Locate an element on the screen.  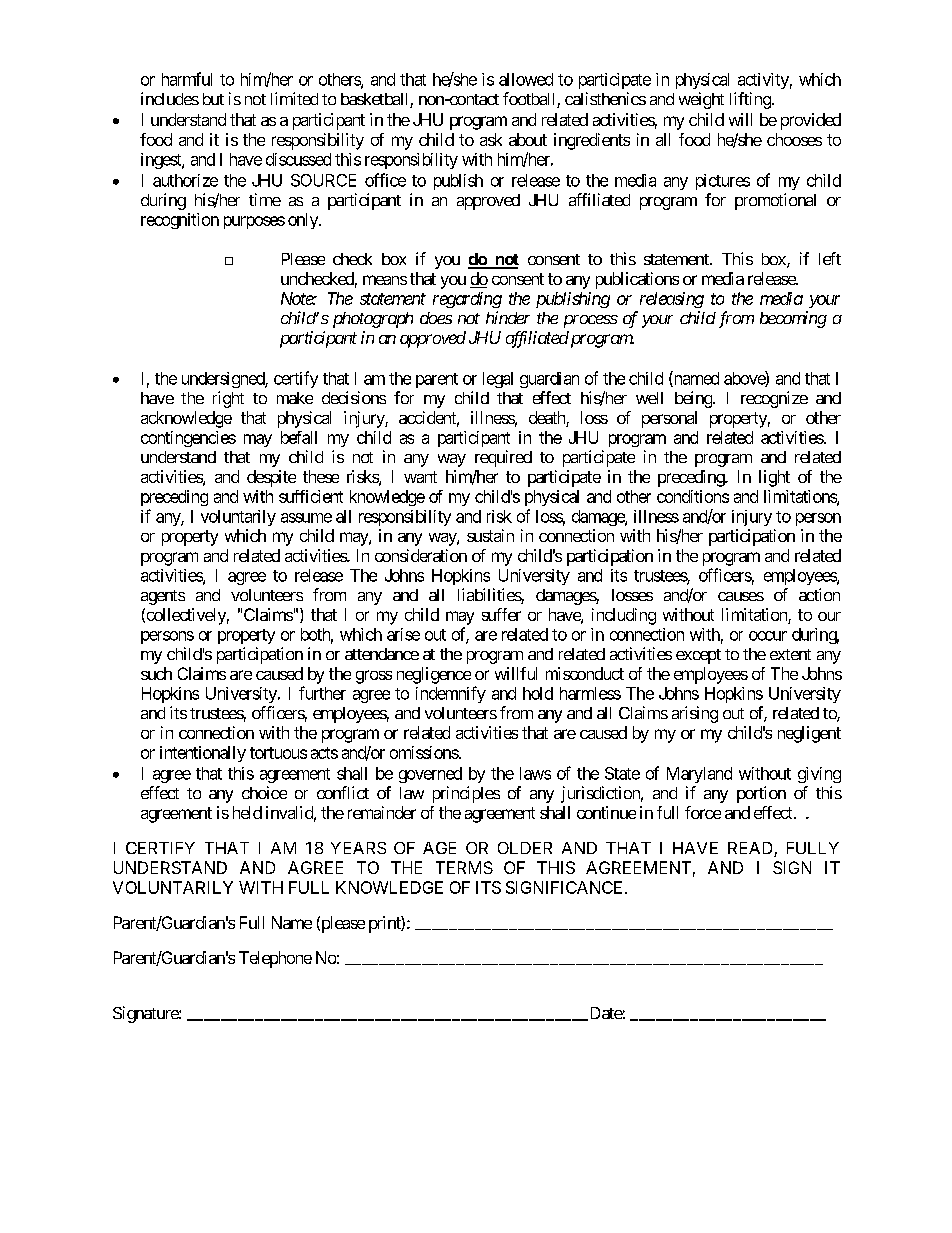
occur is located at coordinates (768, 636).
